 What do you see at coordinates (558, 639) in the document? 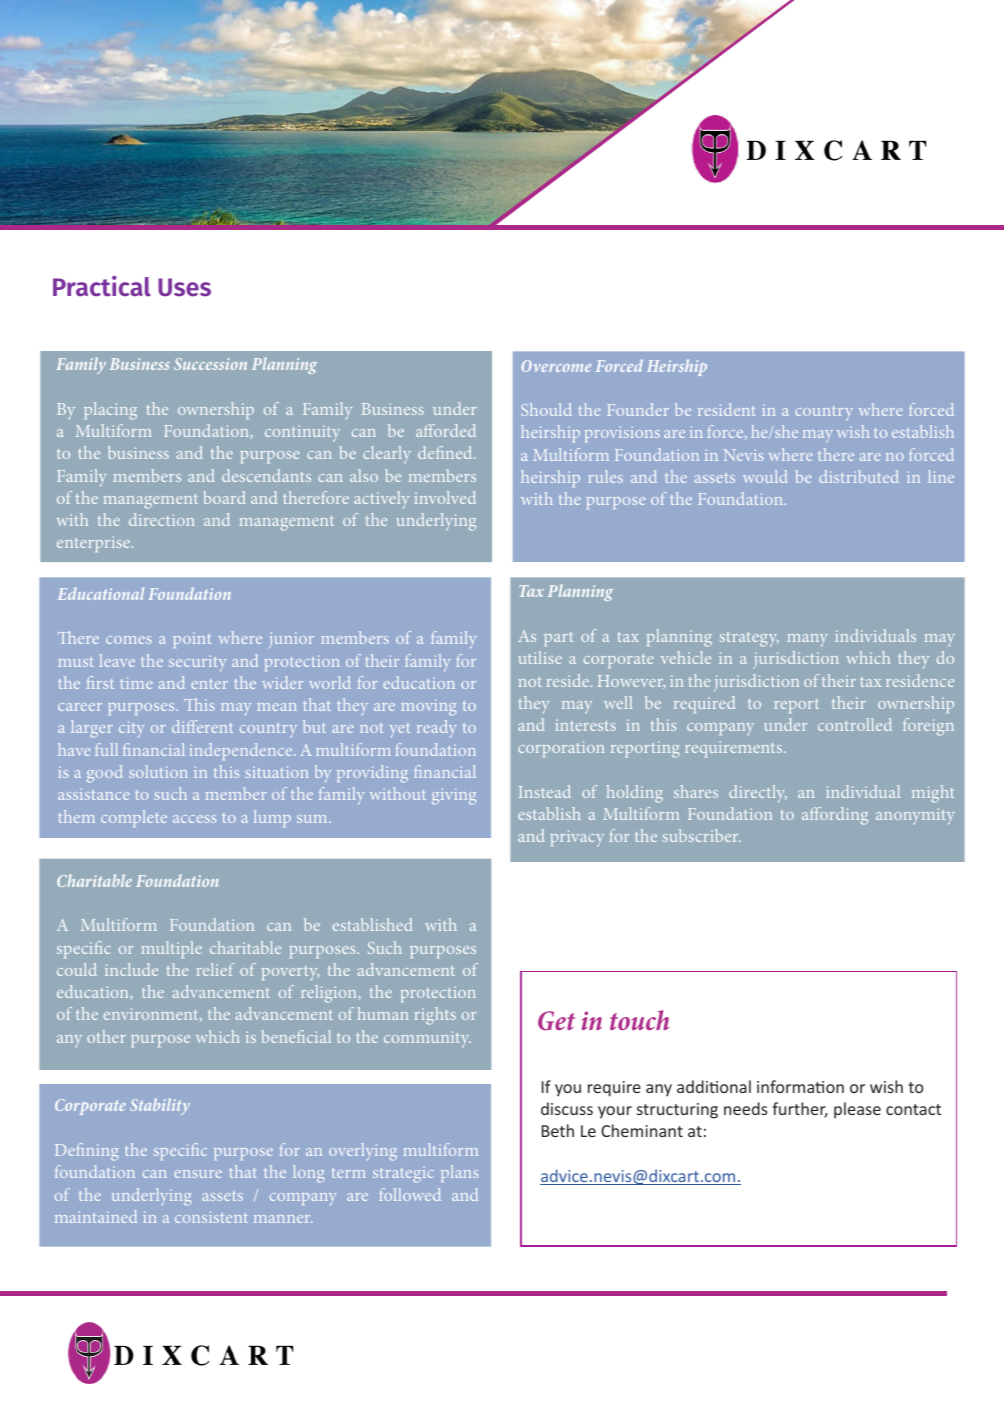
I see `part` at bounding box center [558, 639].
